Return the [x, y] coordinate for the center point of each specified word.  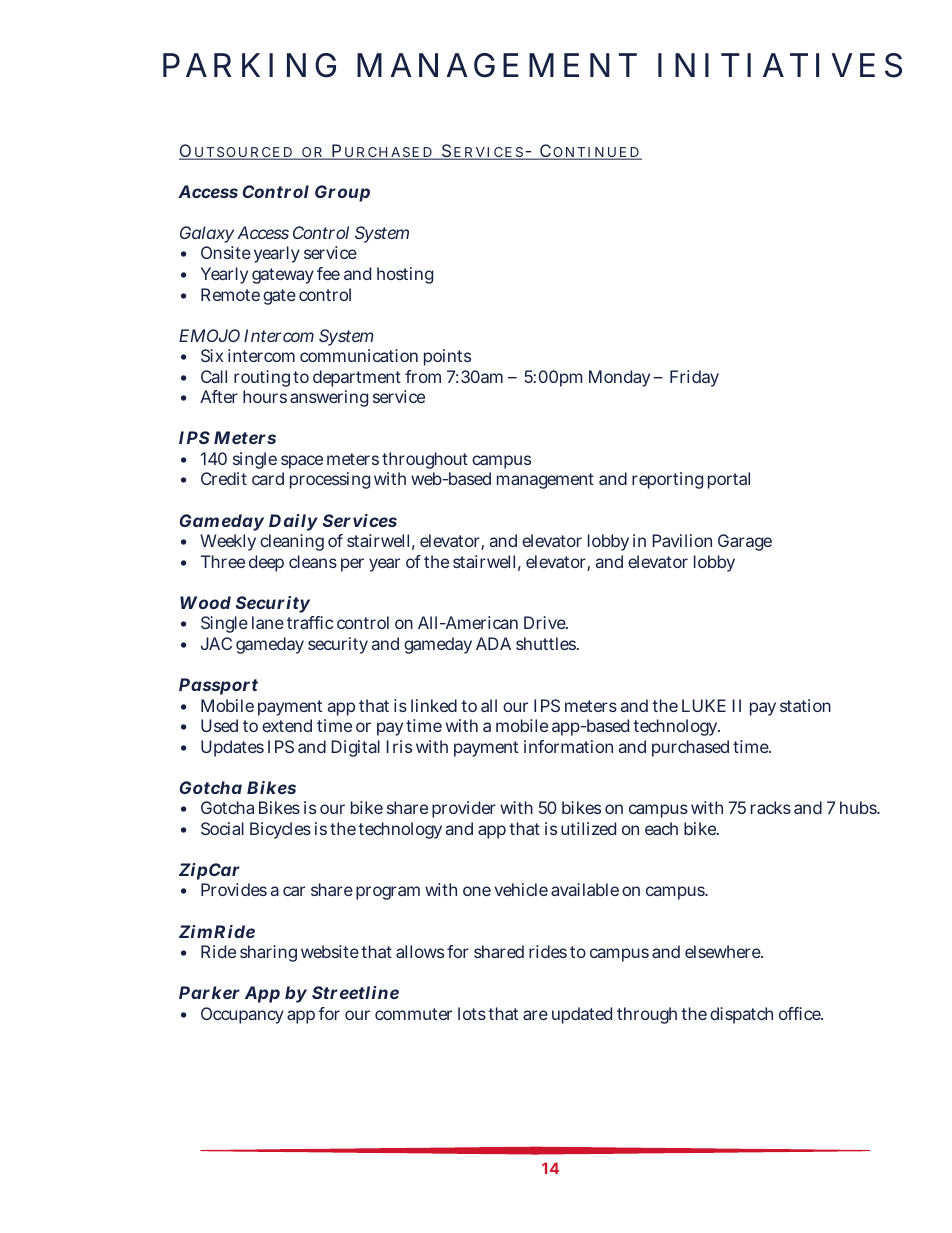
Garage [745, 542]
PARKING [249, 65]
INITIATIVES [780, 65]
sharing [268, 953]
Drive [546, 622]
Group [342, 193]
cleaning [292, 542]
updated [582, 1015]
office [801, 1013]
